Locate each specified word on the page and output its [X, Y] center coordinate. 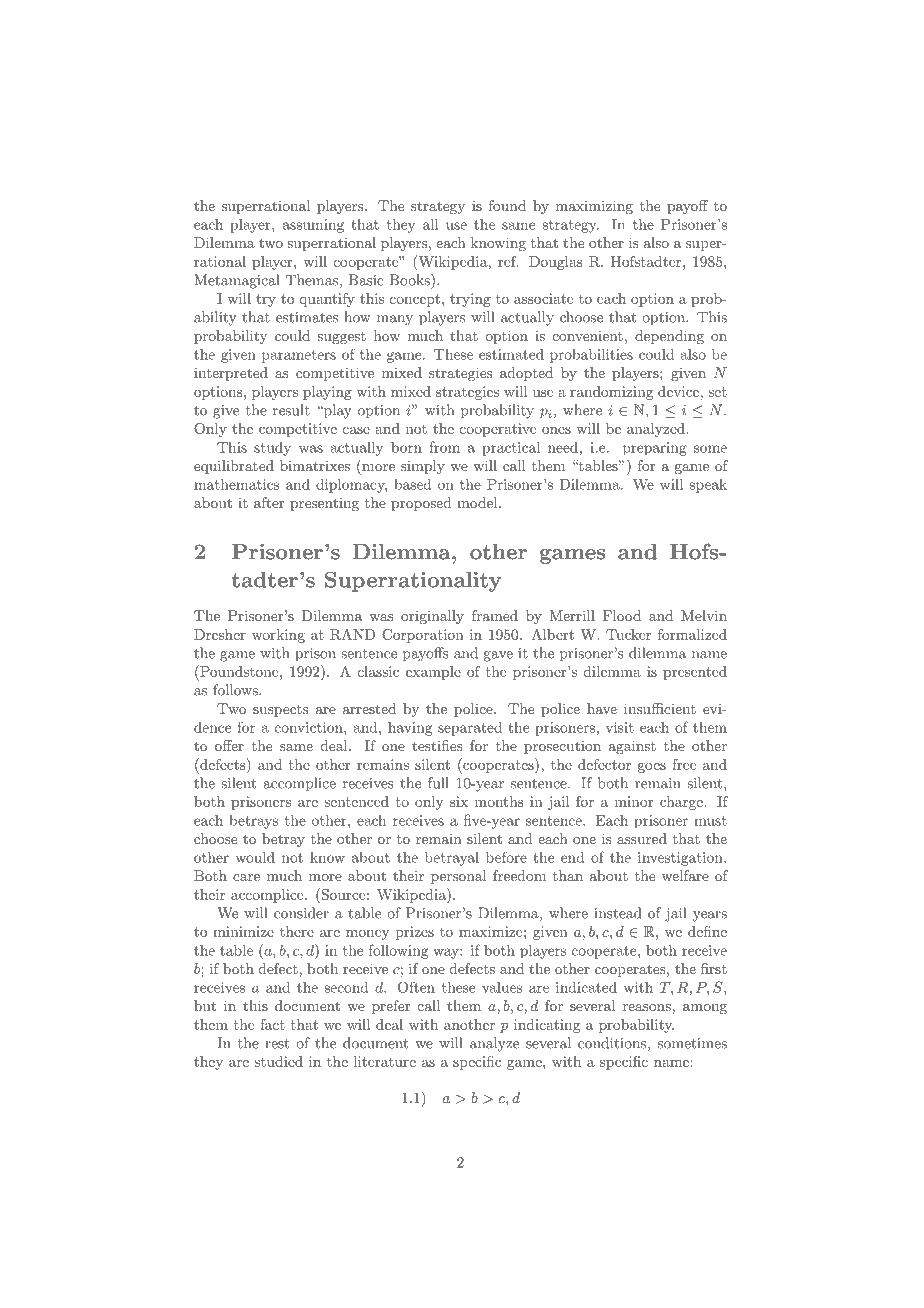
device [678, 391]
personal [459, 877]
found [507, 205]
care [246, 877]
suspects [280, 711]
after [269, 502]
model [478, 502]
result [291, 410]
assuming [313, 226]
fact [272, 1024]
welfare [685, 875]
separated [470, 729]
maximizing [594, 207]
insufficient [660, 708]
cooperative [498, 430]
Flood [622, 615]
